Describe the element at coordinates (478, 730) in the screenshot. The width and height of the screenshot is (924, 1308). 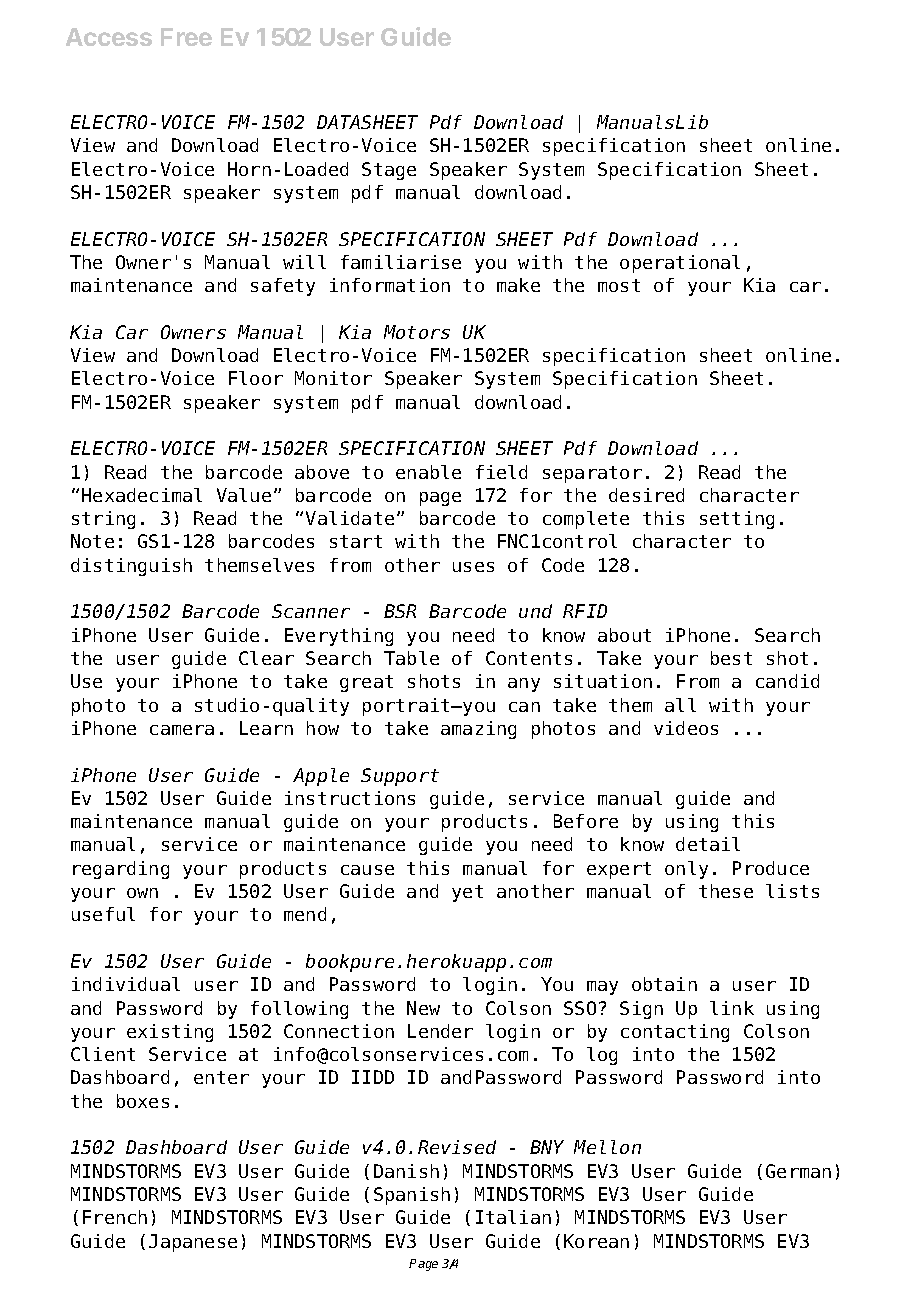
I see `amazing` at that location.
